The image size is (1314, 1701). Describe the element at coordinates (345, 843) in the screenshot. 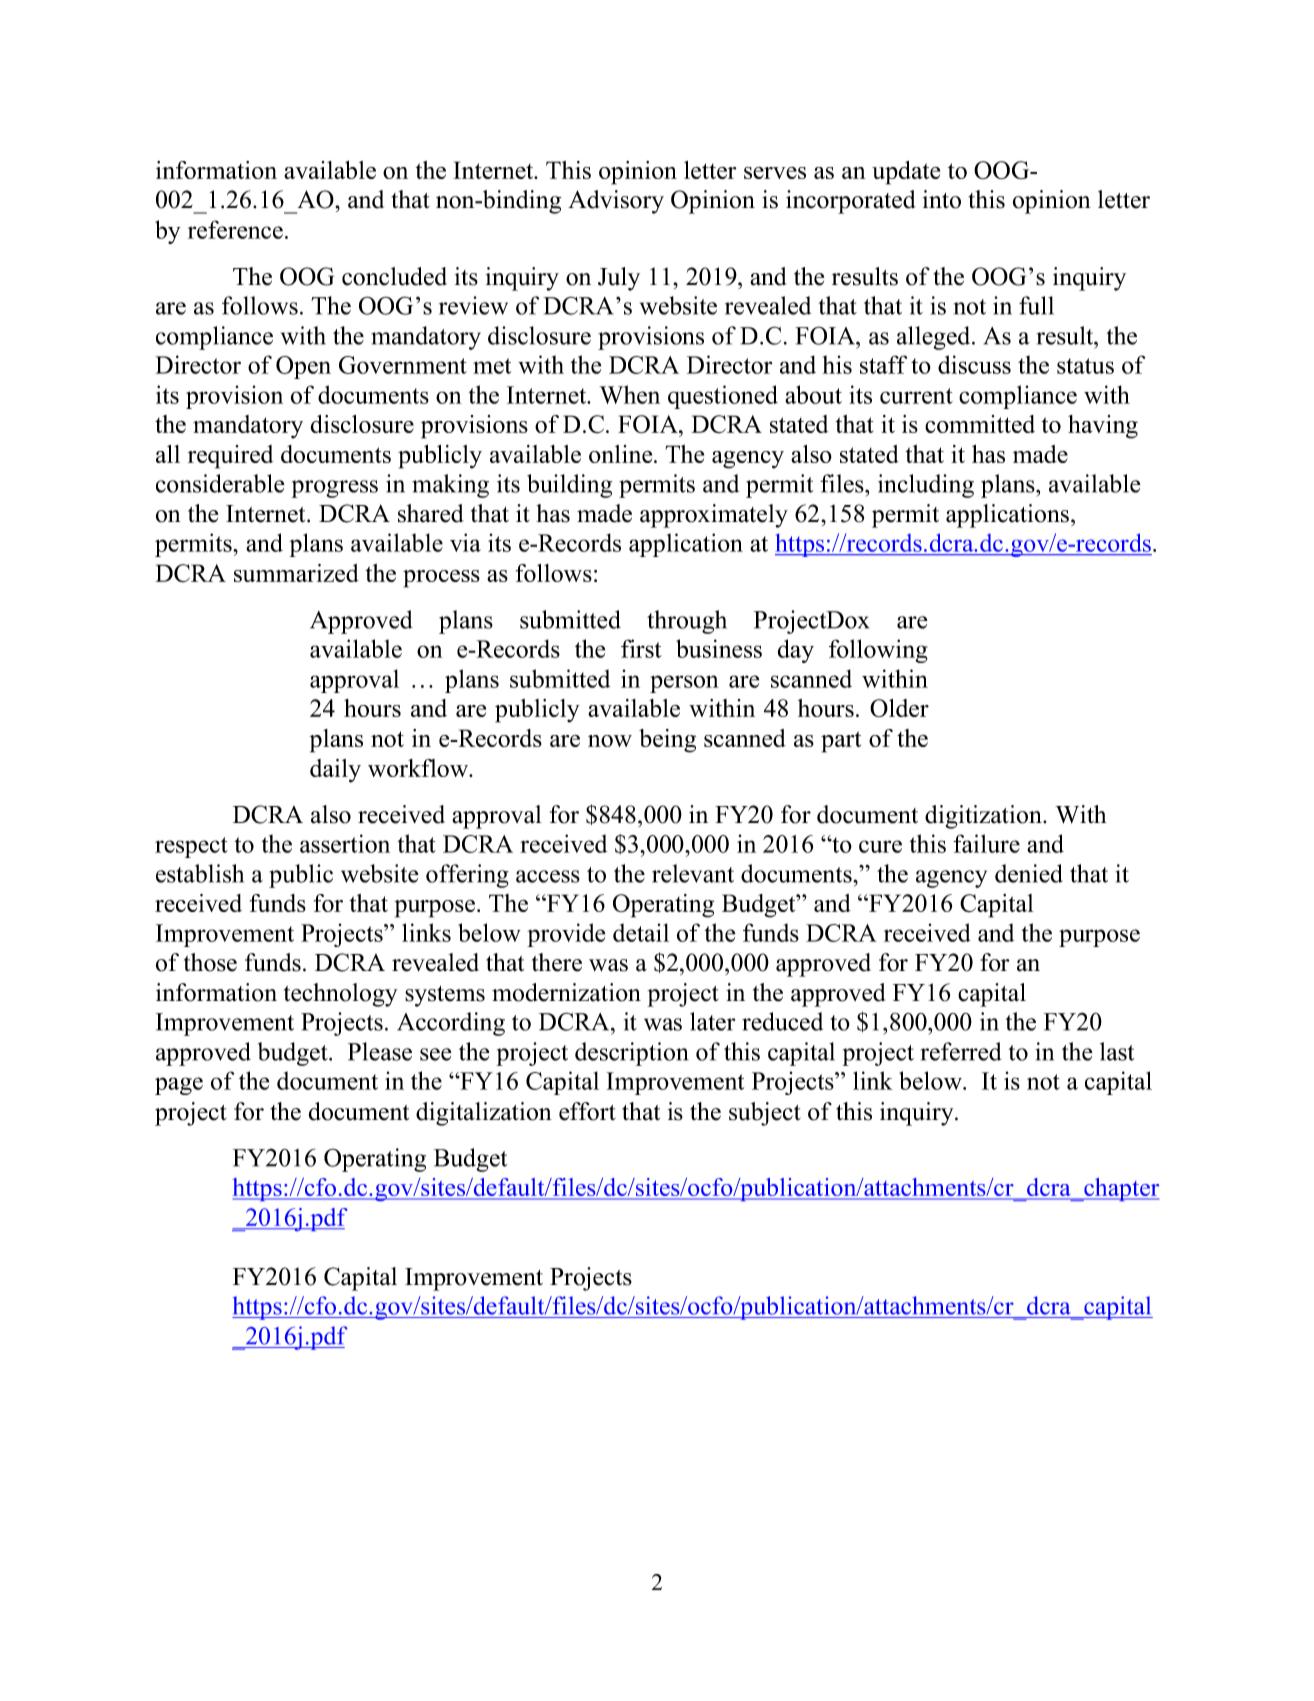

I see `assertion` at that location.
